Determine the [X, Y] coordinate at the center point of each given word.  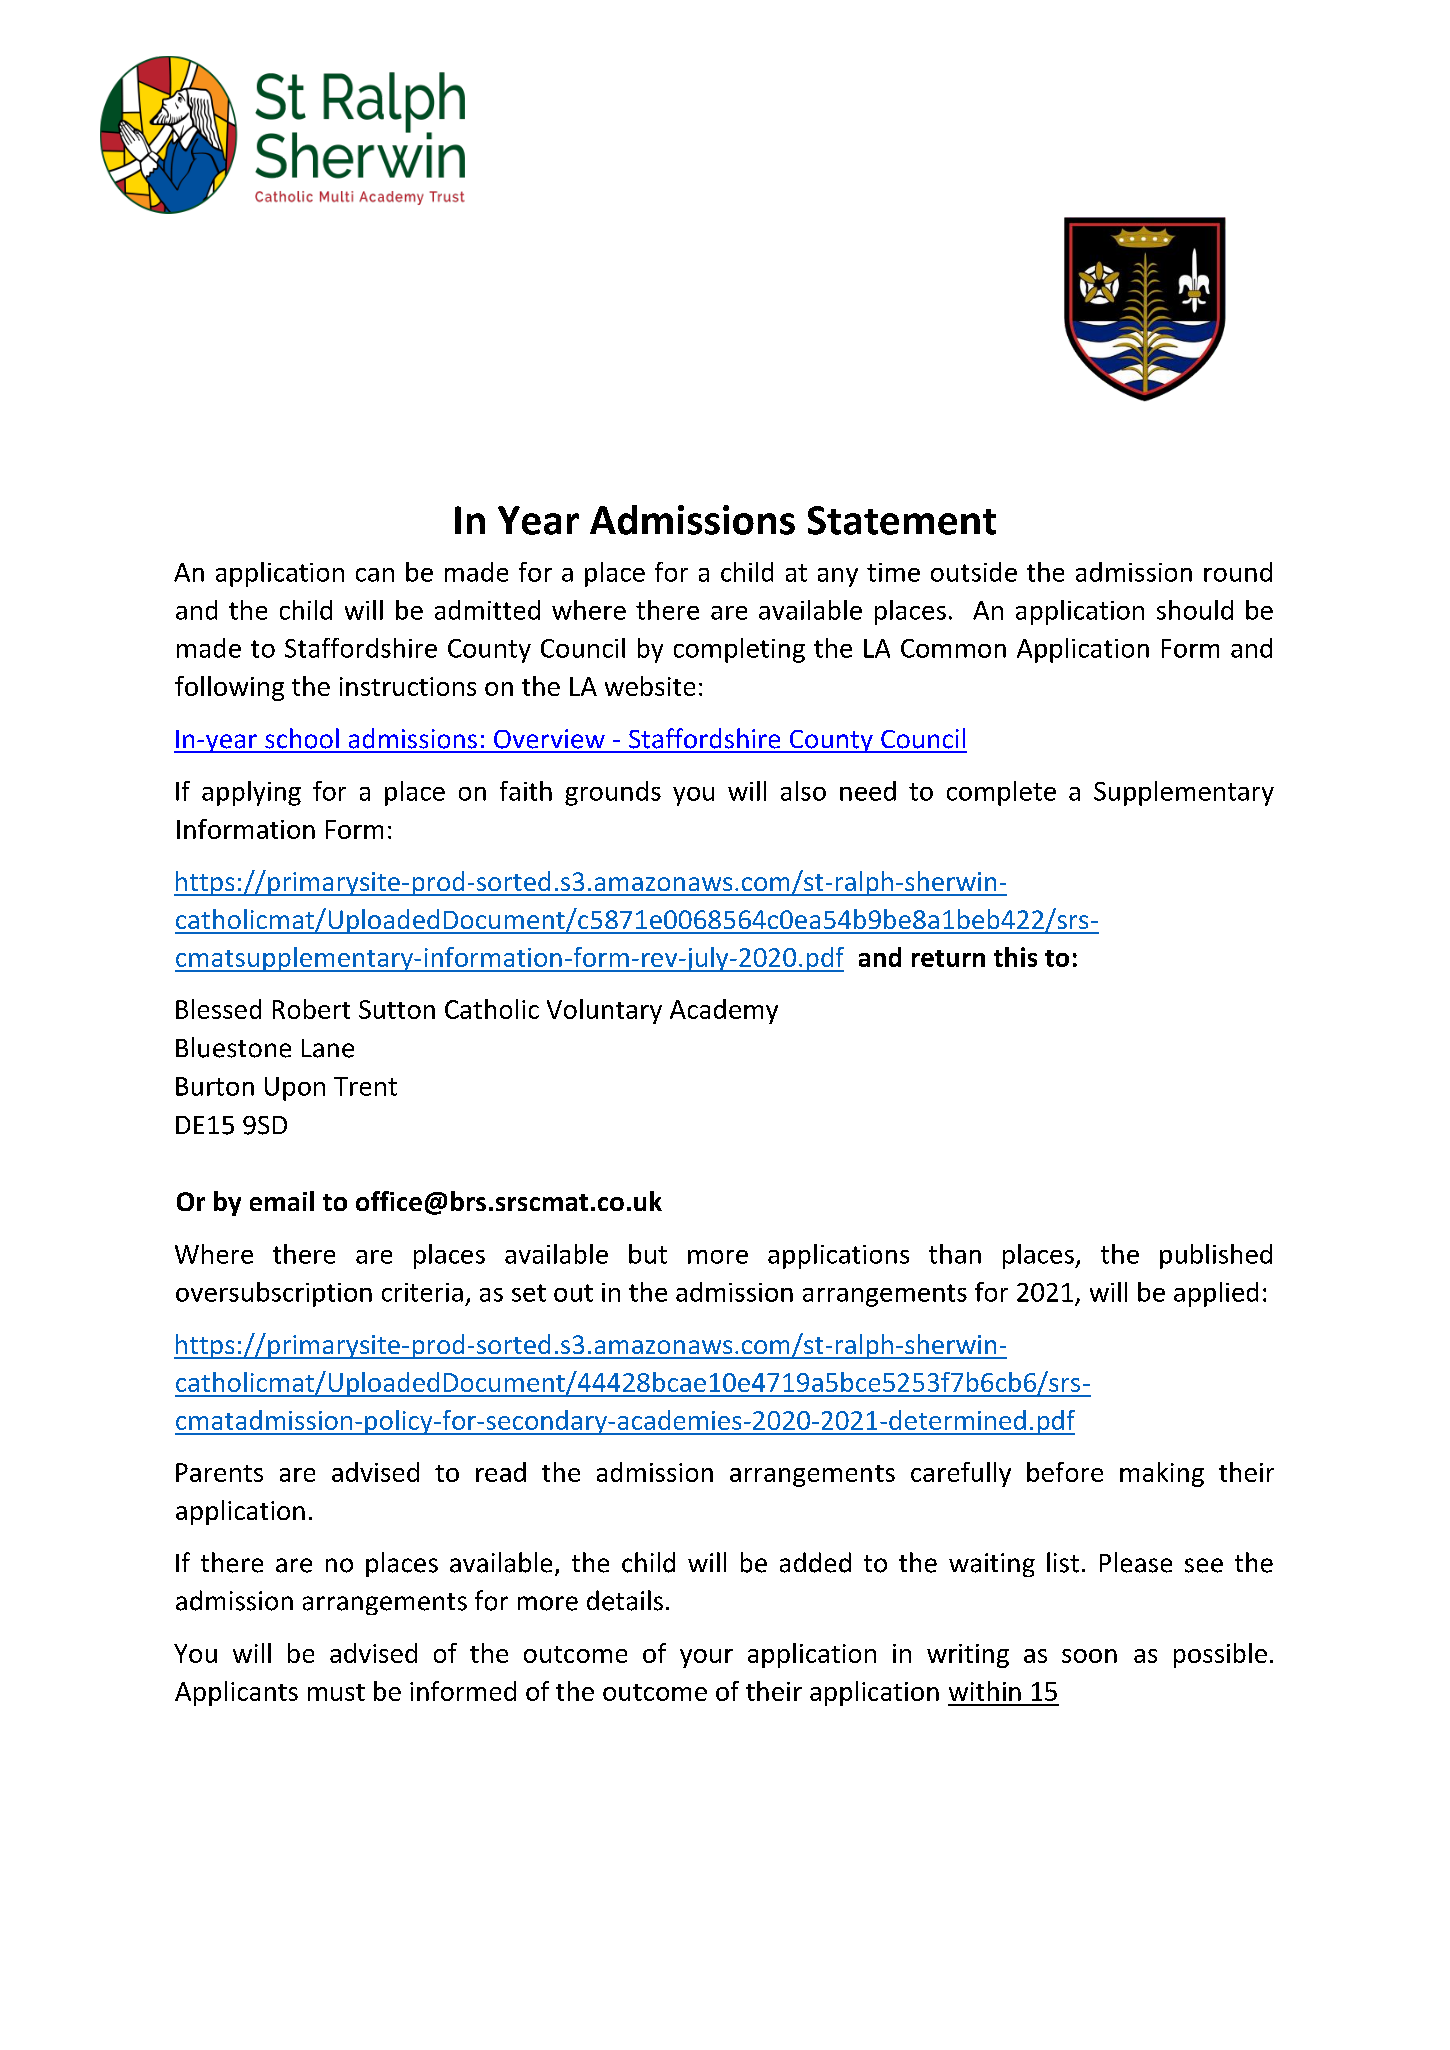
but [648, 1254]
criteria [422, 1292]
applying [251, 793]
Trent [365, 1086]
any [838, 577]
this [1015, 957]
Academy [724, 1011]
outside [974, 572]
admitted [487, 610]
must [336, 1692]
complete [1001, 793]
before [1065, 1472]
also [803, 791]
